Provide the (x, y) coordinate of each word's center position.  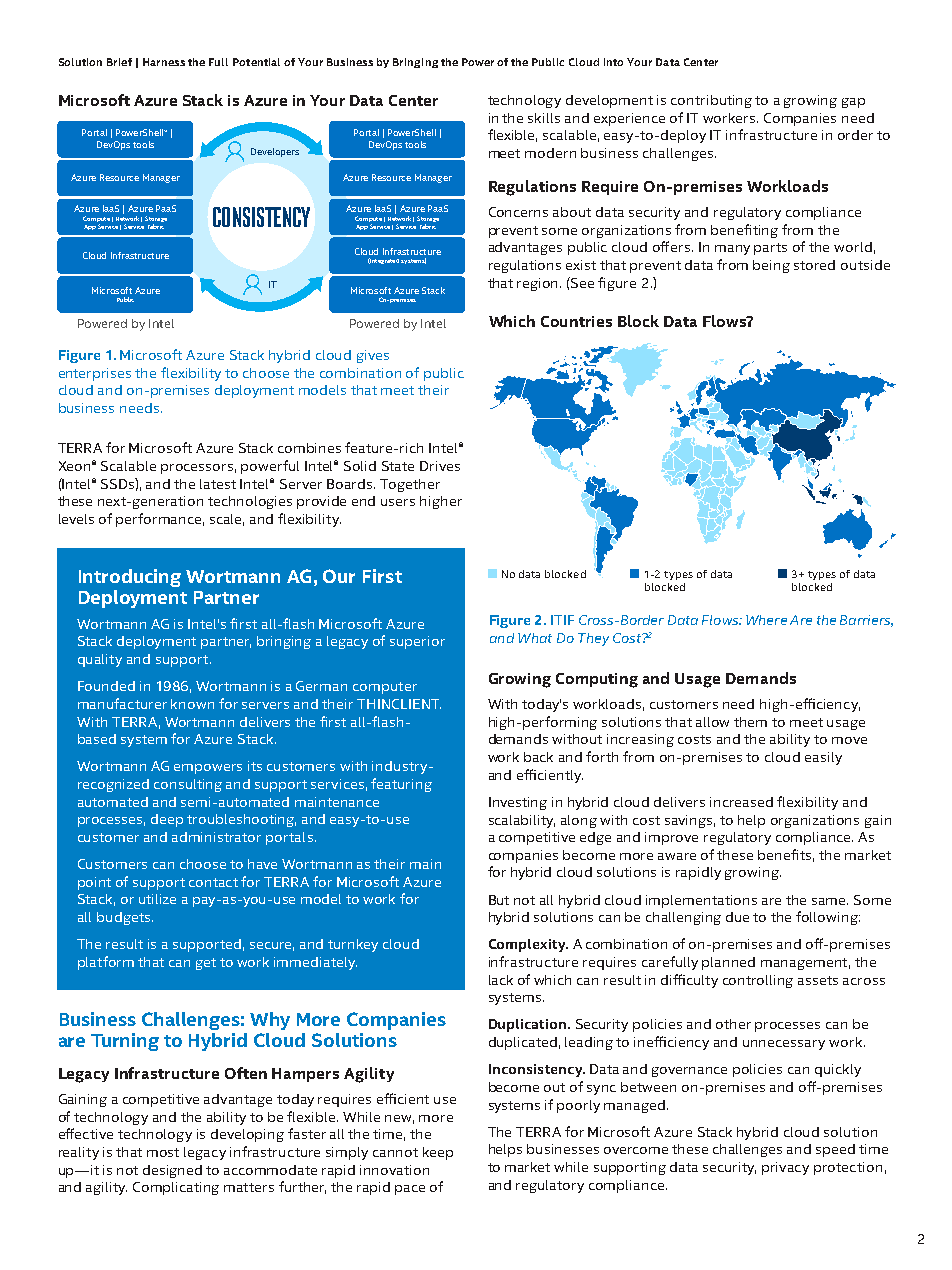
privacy (785, 1168)
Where (766, 620)
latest (218, 484)
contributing (711, 101)
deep (167, 820)
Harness (164, 62)
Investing (518, 803)
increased (741, 802)
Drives (440, 466)
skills (544, 118)
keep (438, 1153)
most (163, 1152)
